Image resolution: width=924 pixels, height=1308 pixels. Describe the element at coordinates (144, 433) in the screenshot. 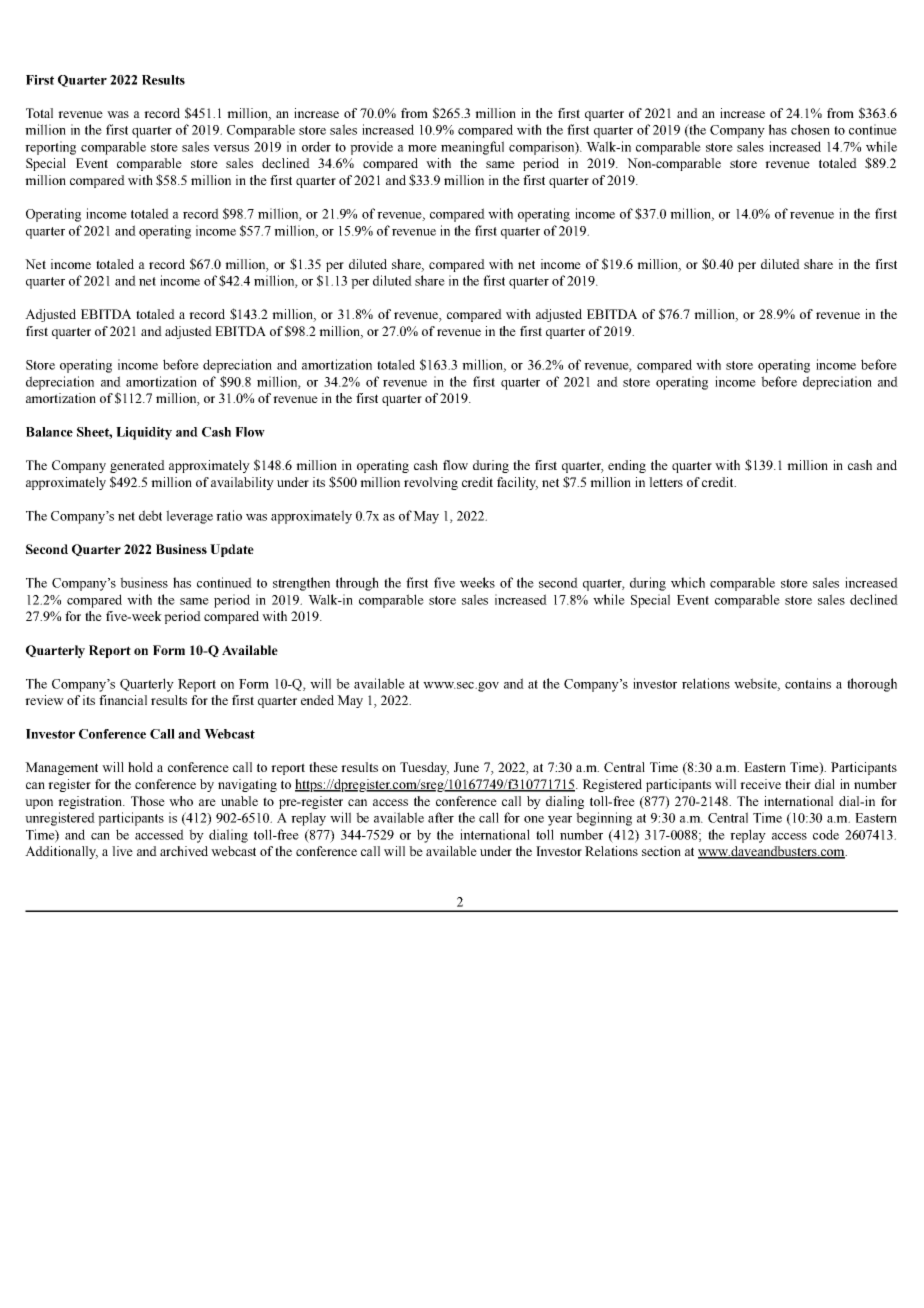

I see `Liquidity` at that location.
